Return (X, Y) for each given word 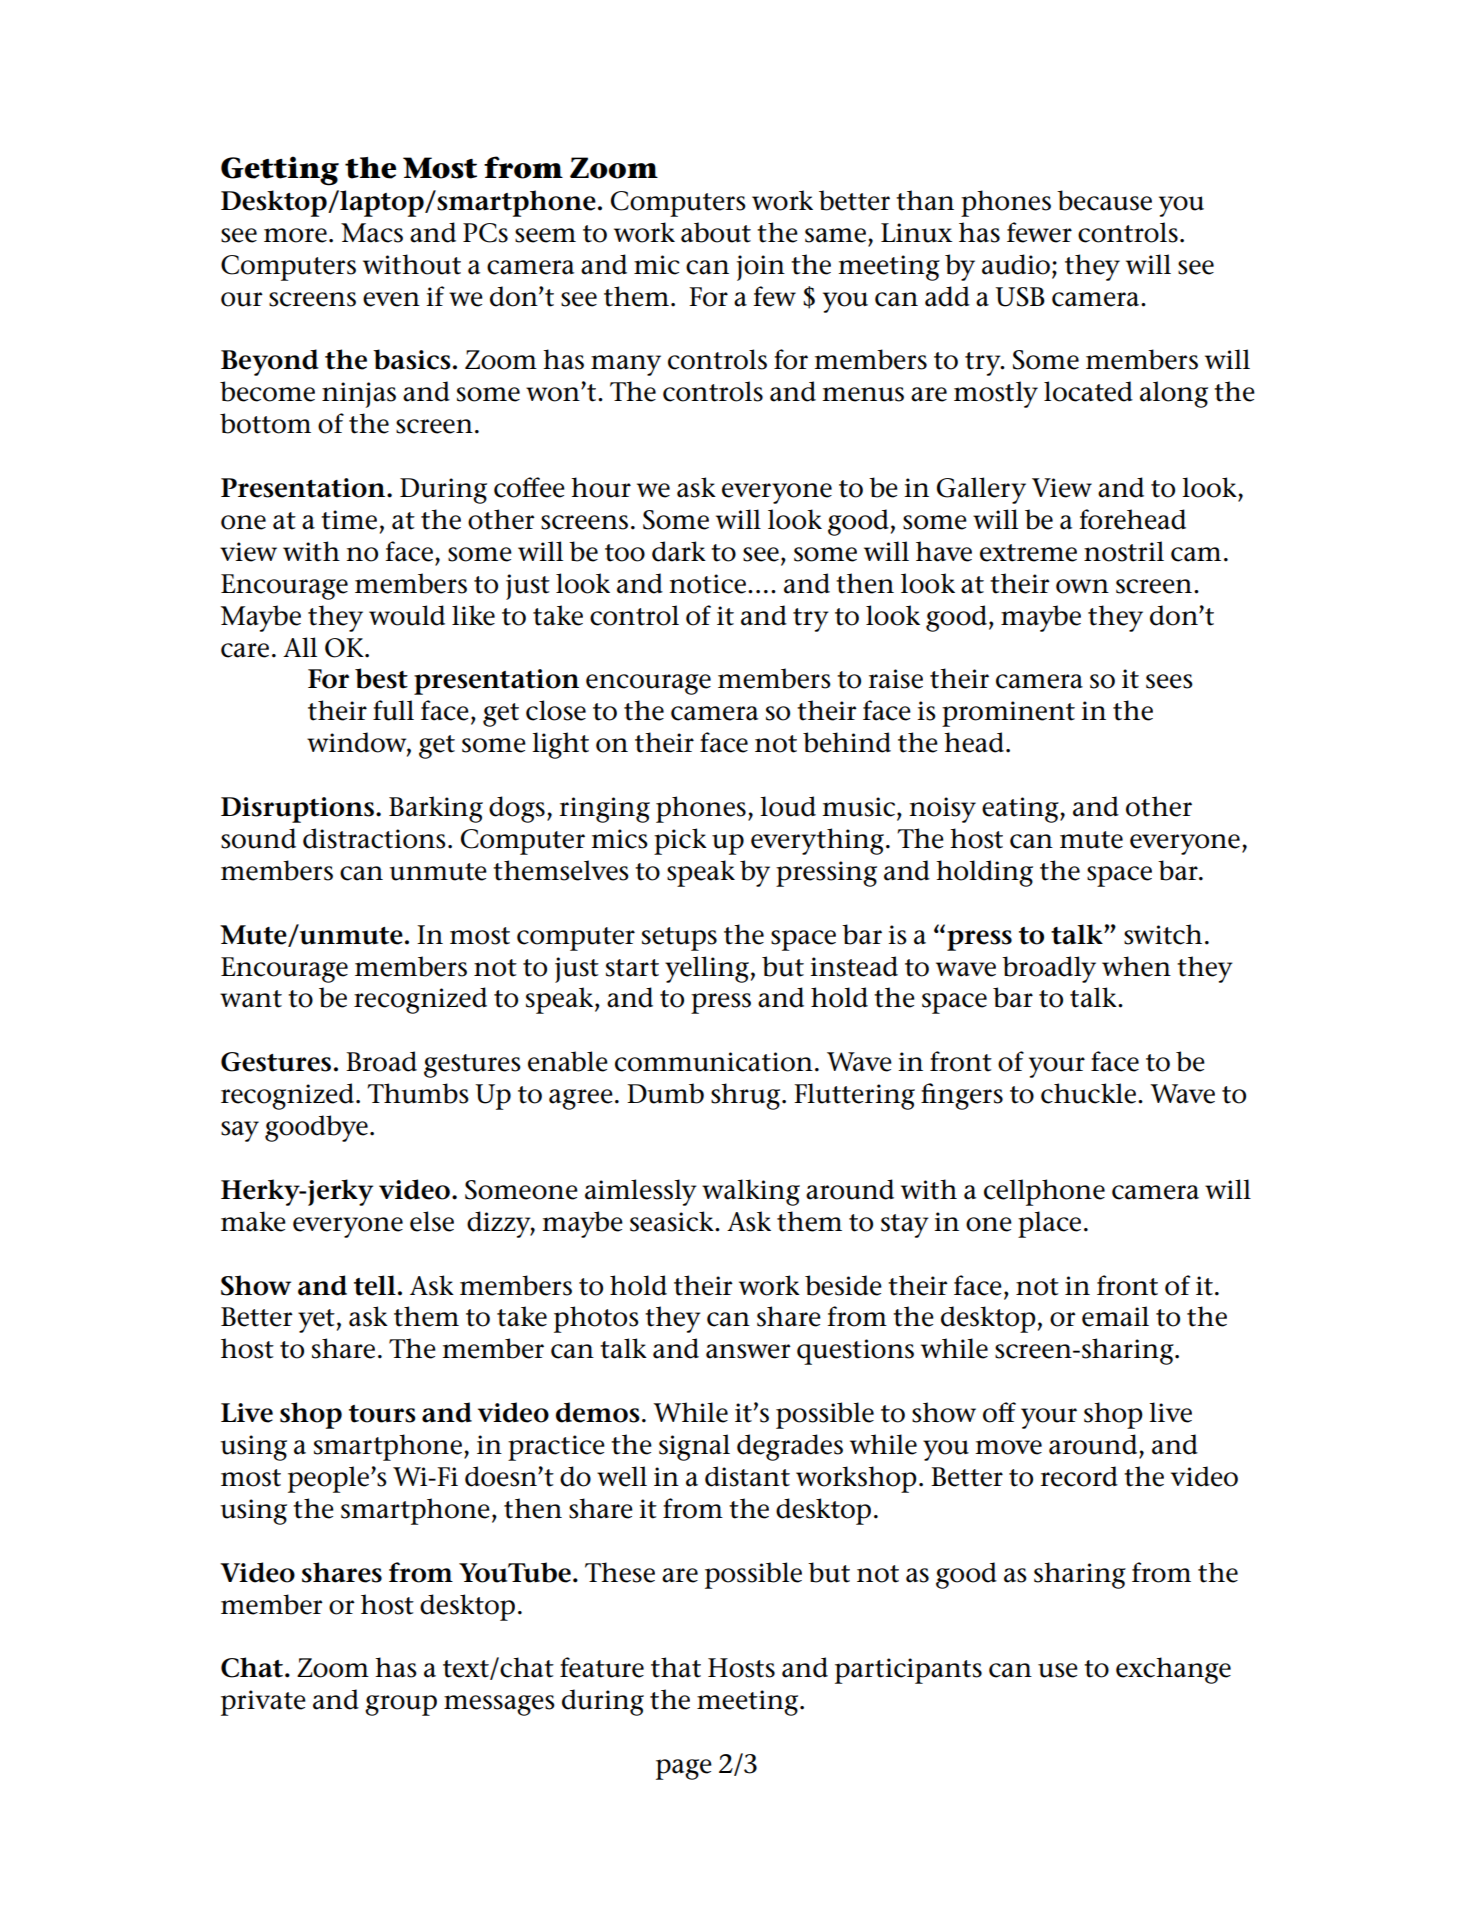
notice (707, 584)
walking (751, 1192)
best (381, 678)
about (716, 232)
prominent (1008, 714)
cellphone (1044, 1192)
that (676, 1667)
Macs (372, 233)
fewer (1039, 232)
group (401, 1705)
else (432, 1221)
